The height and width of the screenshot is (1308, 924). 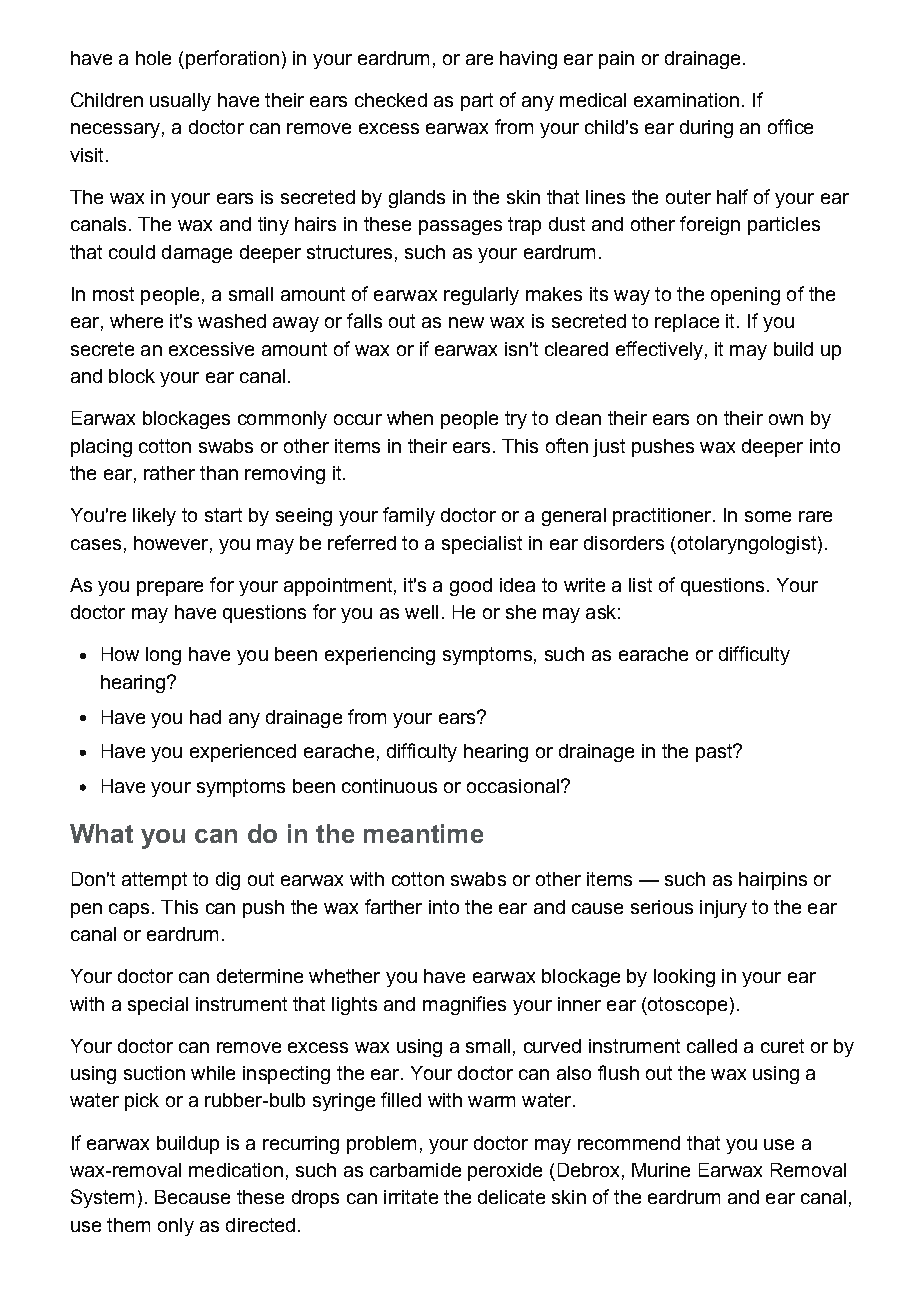 What do you see at coordinates (411, 1197) in the screenshot?
I see `irritate` at bounding box center [411, 1197].
